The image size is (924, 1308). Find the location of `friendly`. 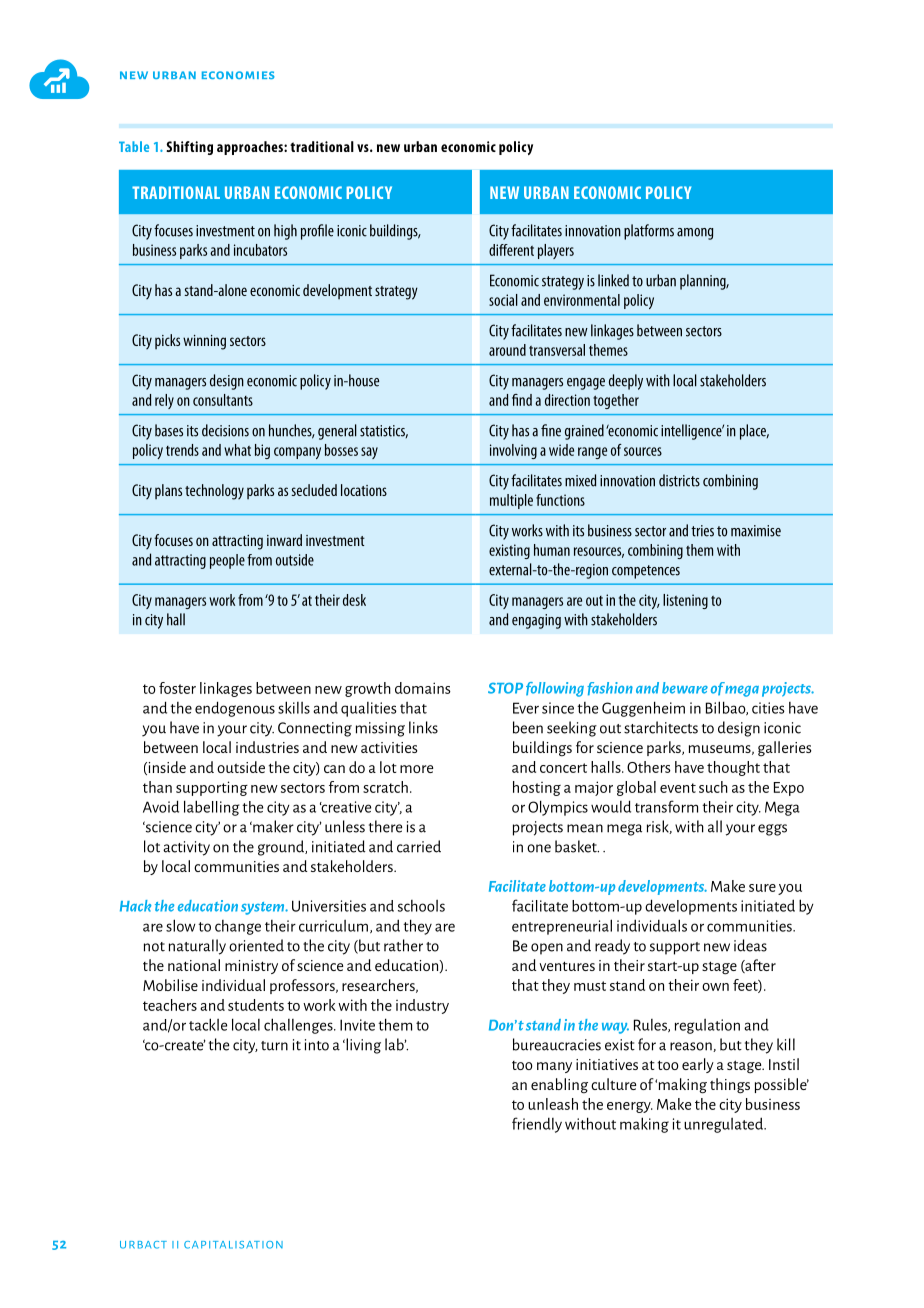

friendly is located at coordinates (537, 1125).
